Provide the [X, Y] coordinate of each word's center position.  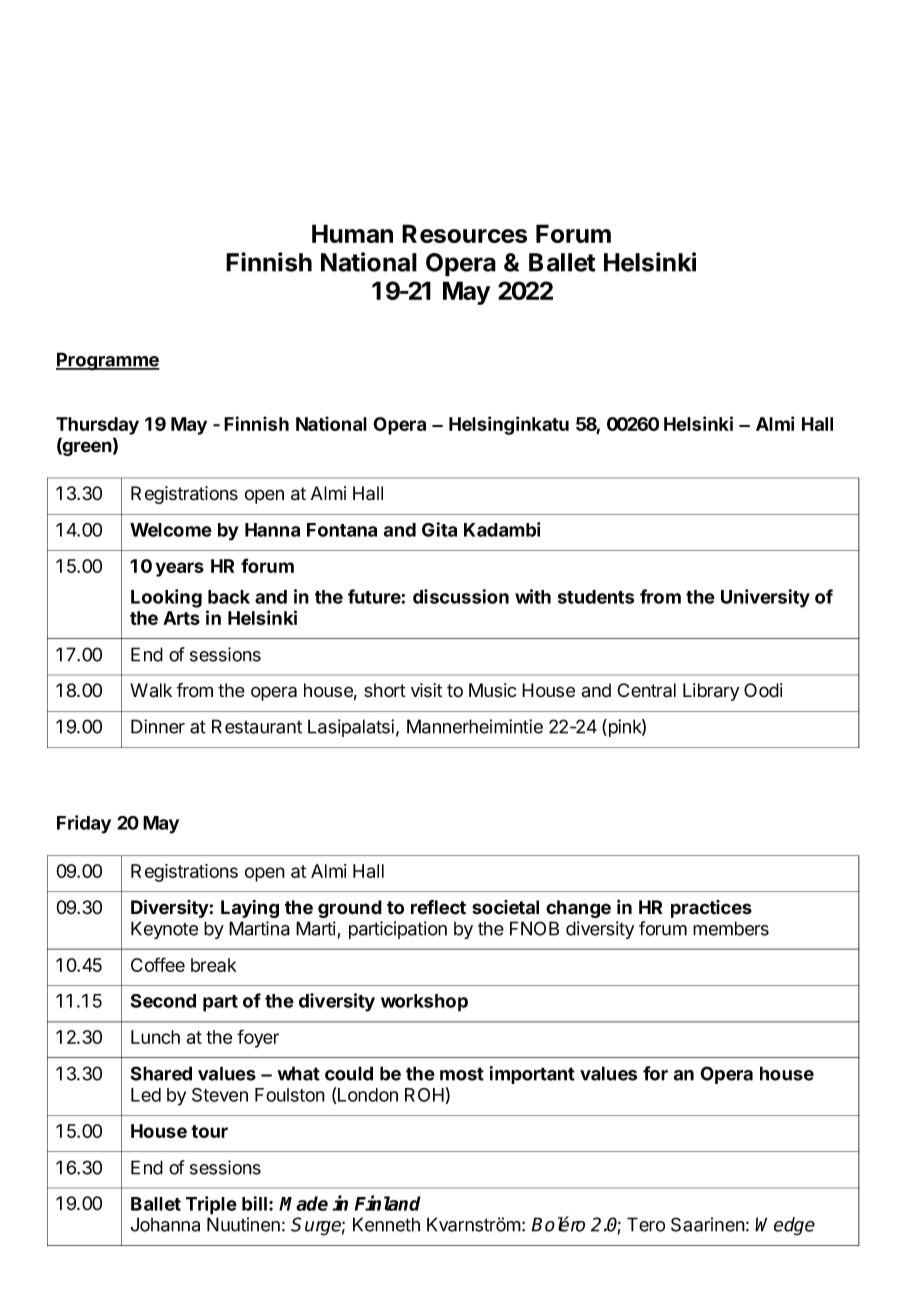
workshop [424, 1003]
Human [352, 233]
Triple [211, 1205]
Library [711, 692]
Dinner [158, 726]
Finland [388, 1203]
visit [426, 690]
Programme [108, 361]
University [765, 598]
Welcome [171, 530]
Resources [464, 233]
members [731, 928]
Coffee [158, 964]
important [532, 1075]
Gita [439, 529]
